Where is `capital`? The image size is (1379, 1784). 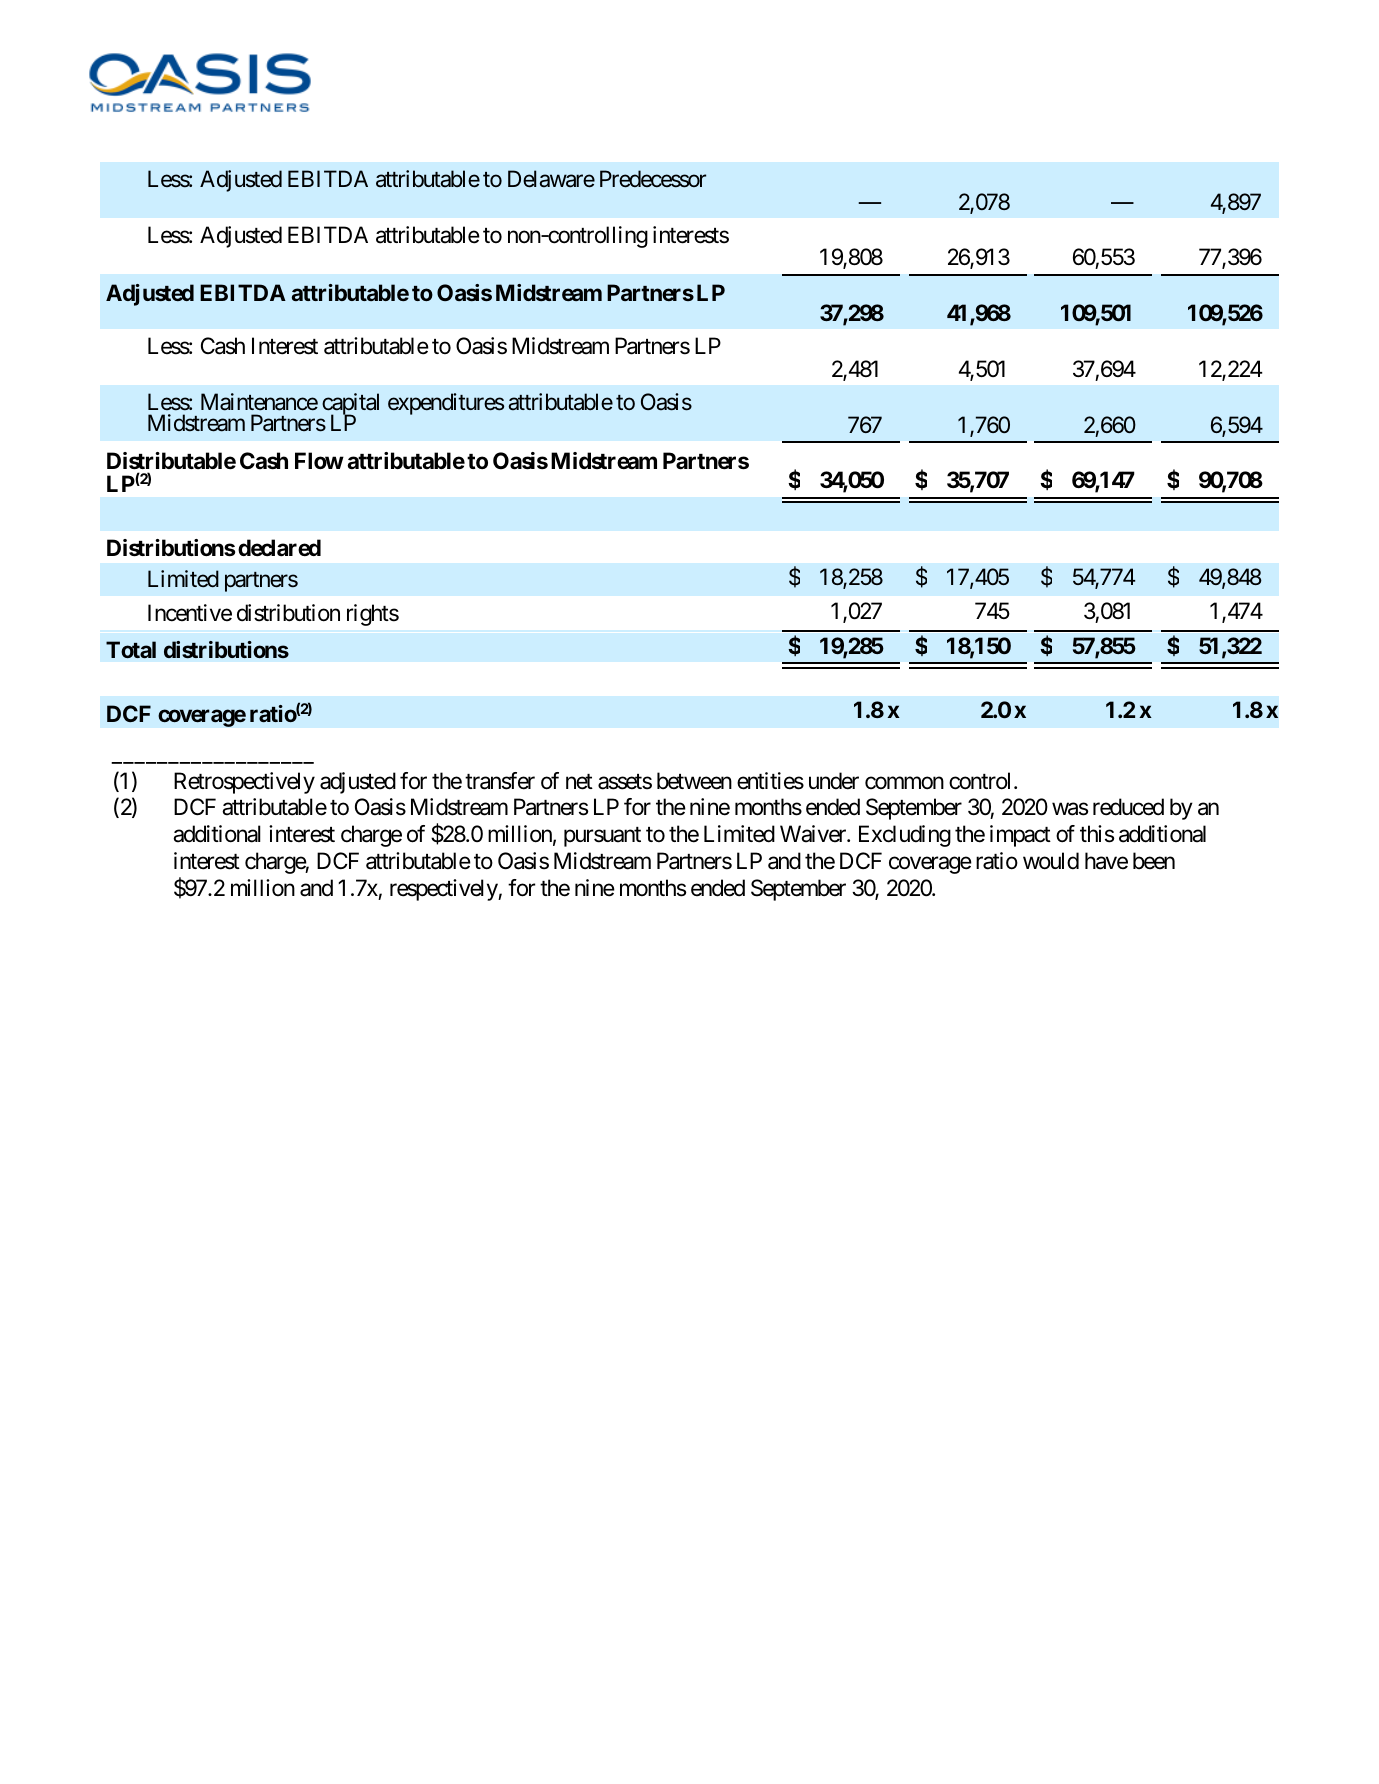
capital is located at coordinates (350, 405).
